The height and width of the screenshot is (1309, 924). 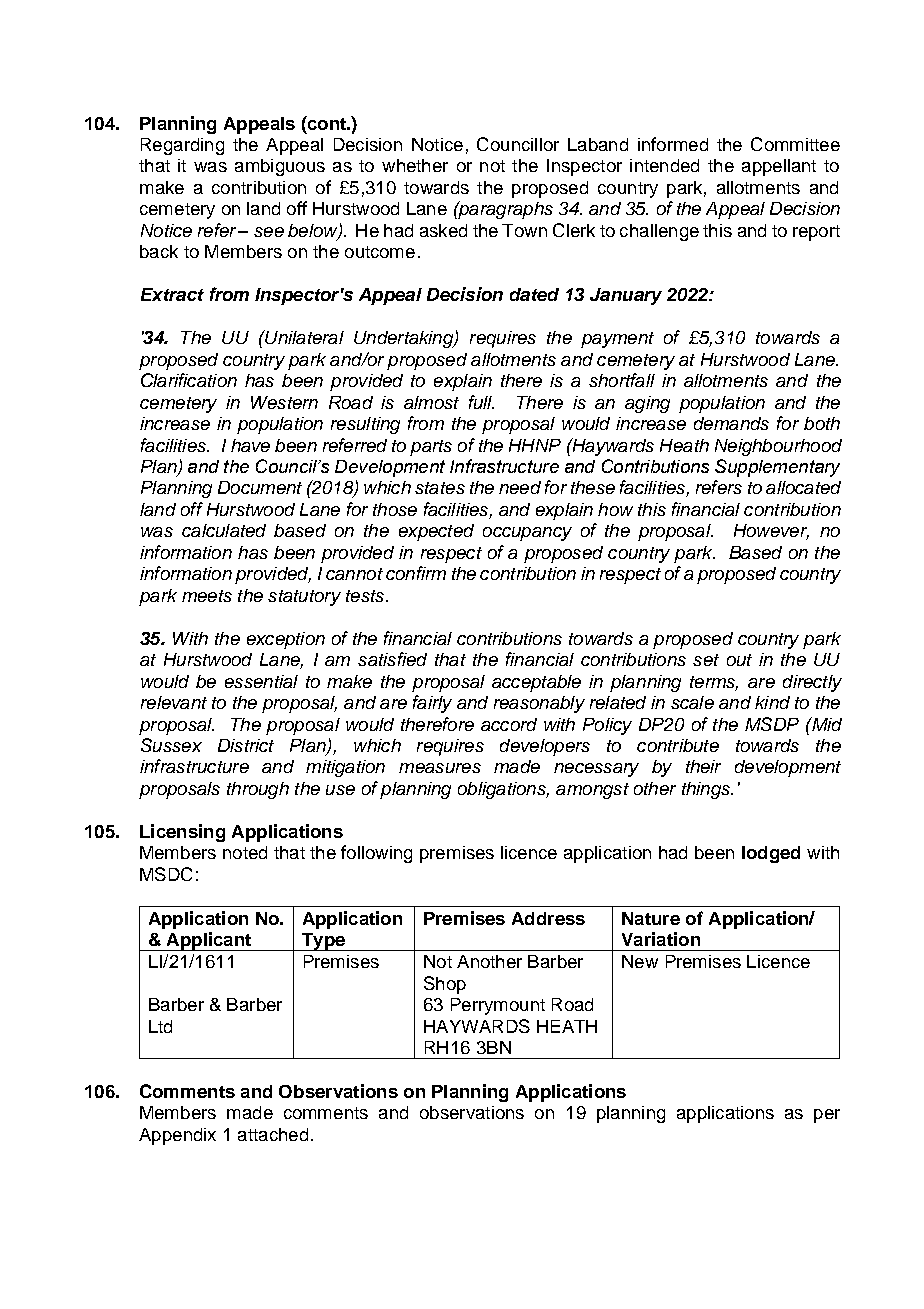 What do you see at coordinates (481, 402) in the screenshot?
I see `full` at bounding box center [481, 402].
